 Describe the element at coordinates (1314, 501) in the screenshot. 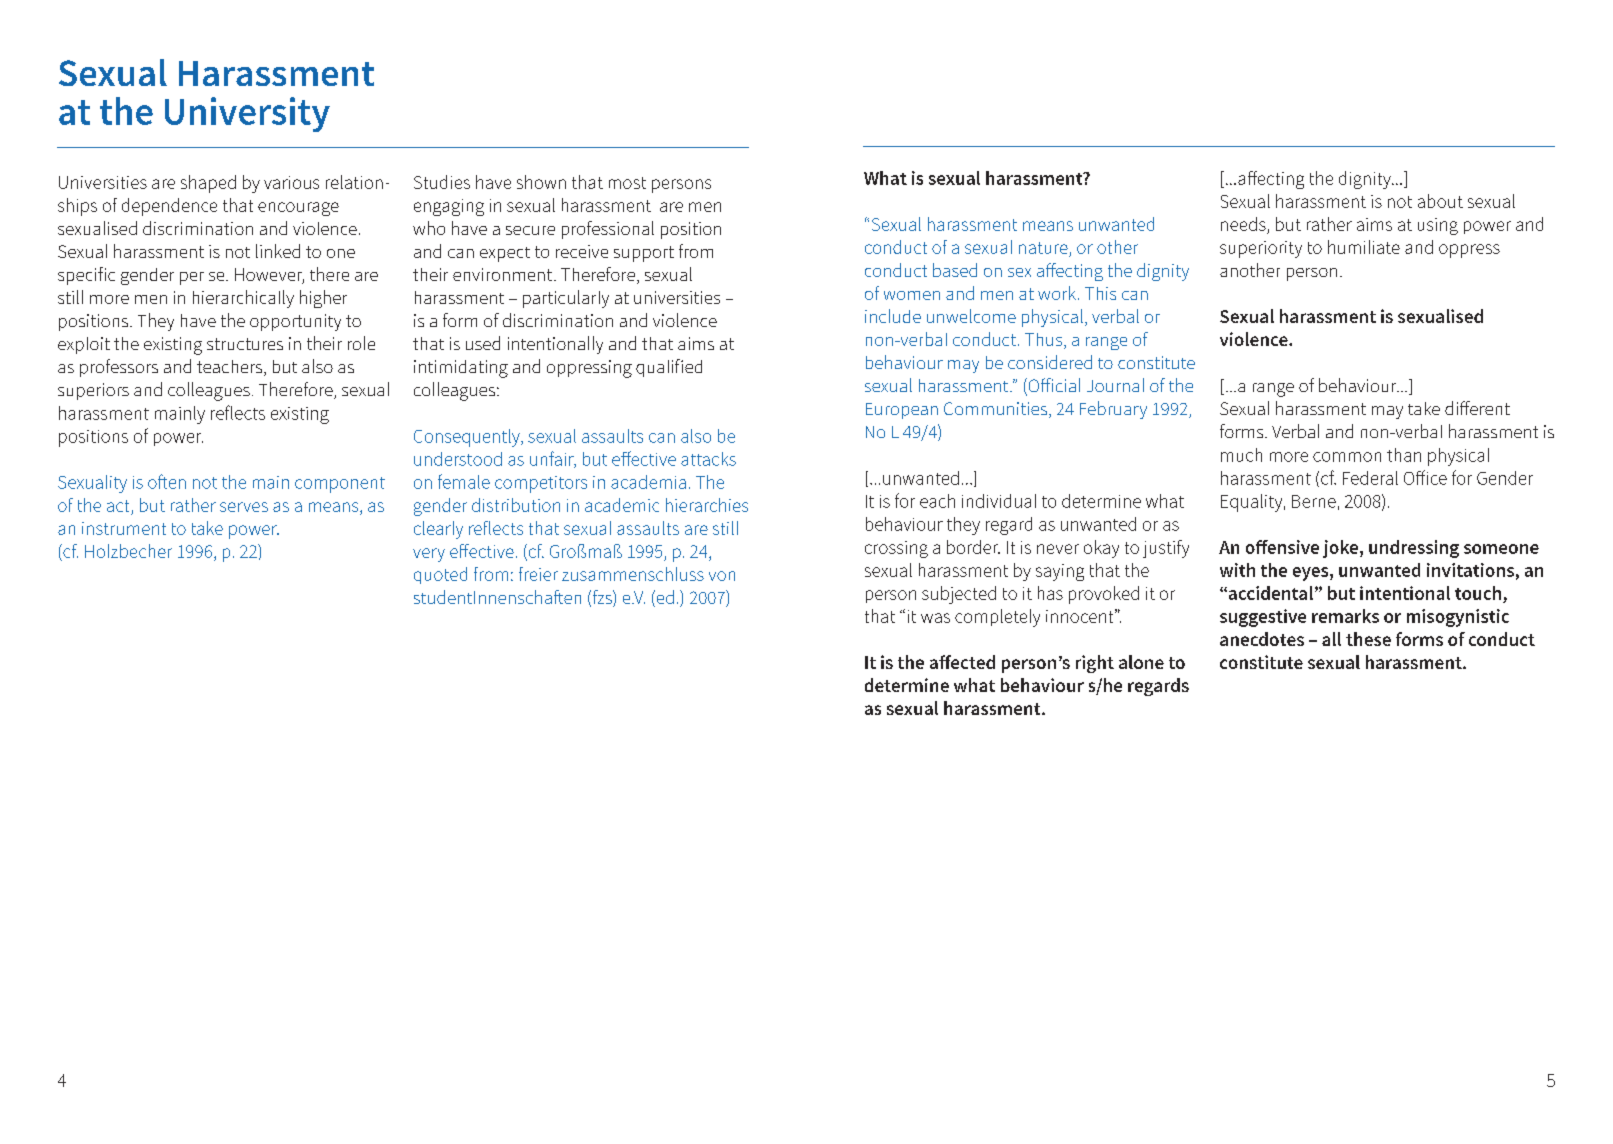

I see `Berne` at that location.
